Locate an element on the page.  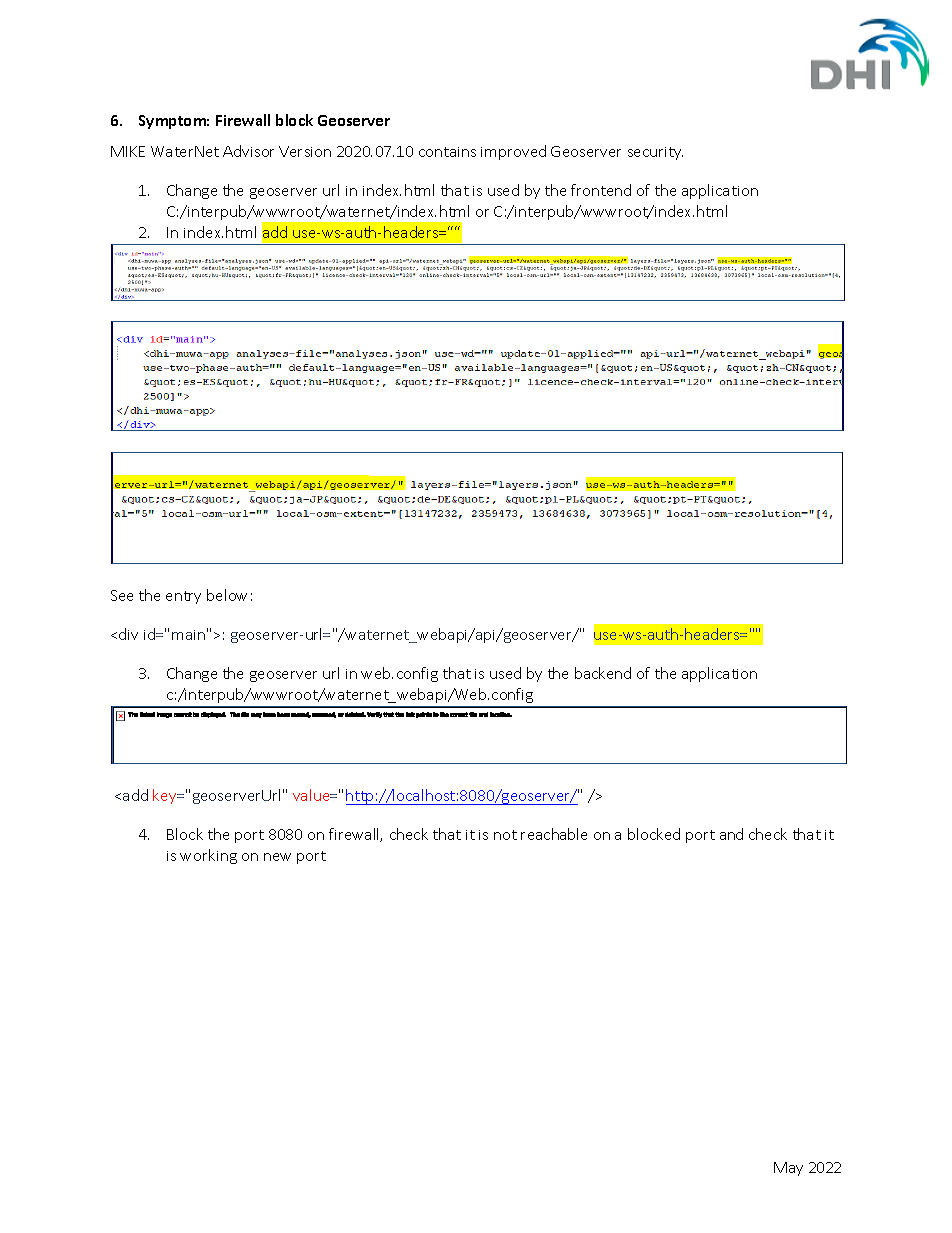
backend is located at coordinates (603, 673).
